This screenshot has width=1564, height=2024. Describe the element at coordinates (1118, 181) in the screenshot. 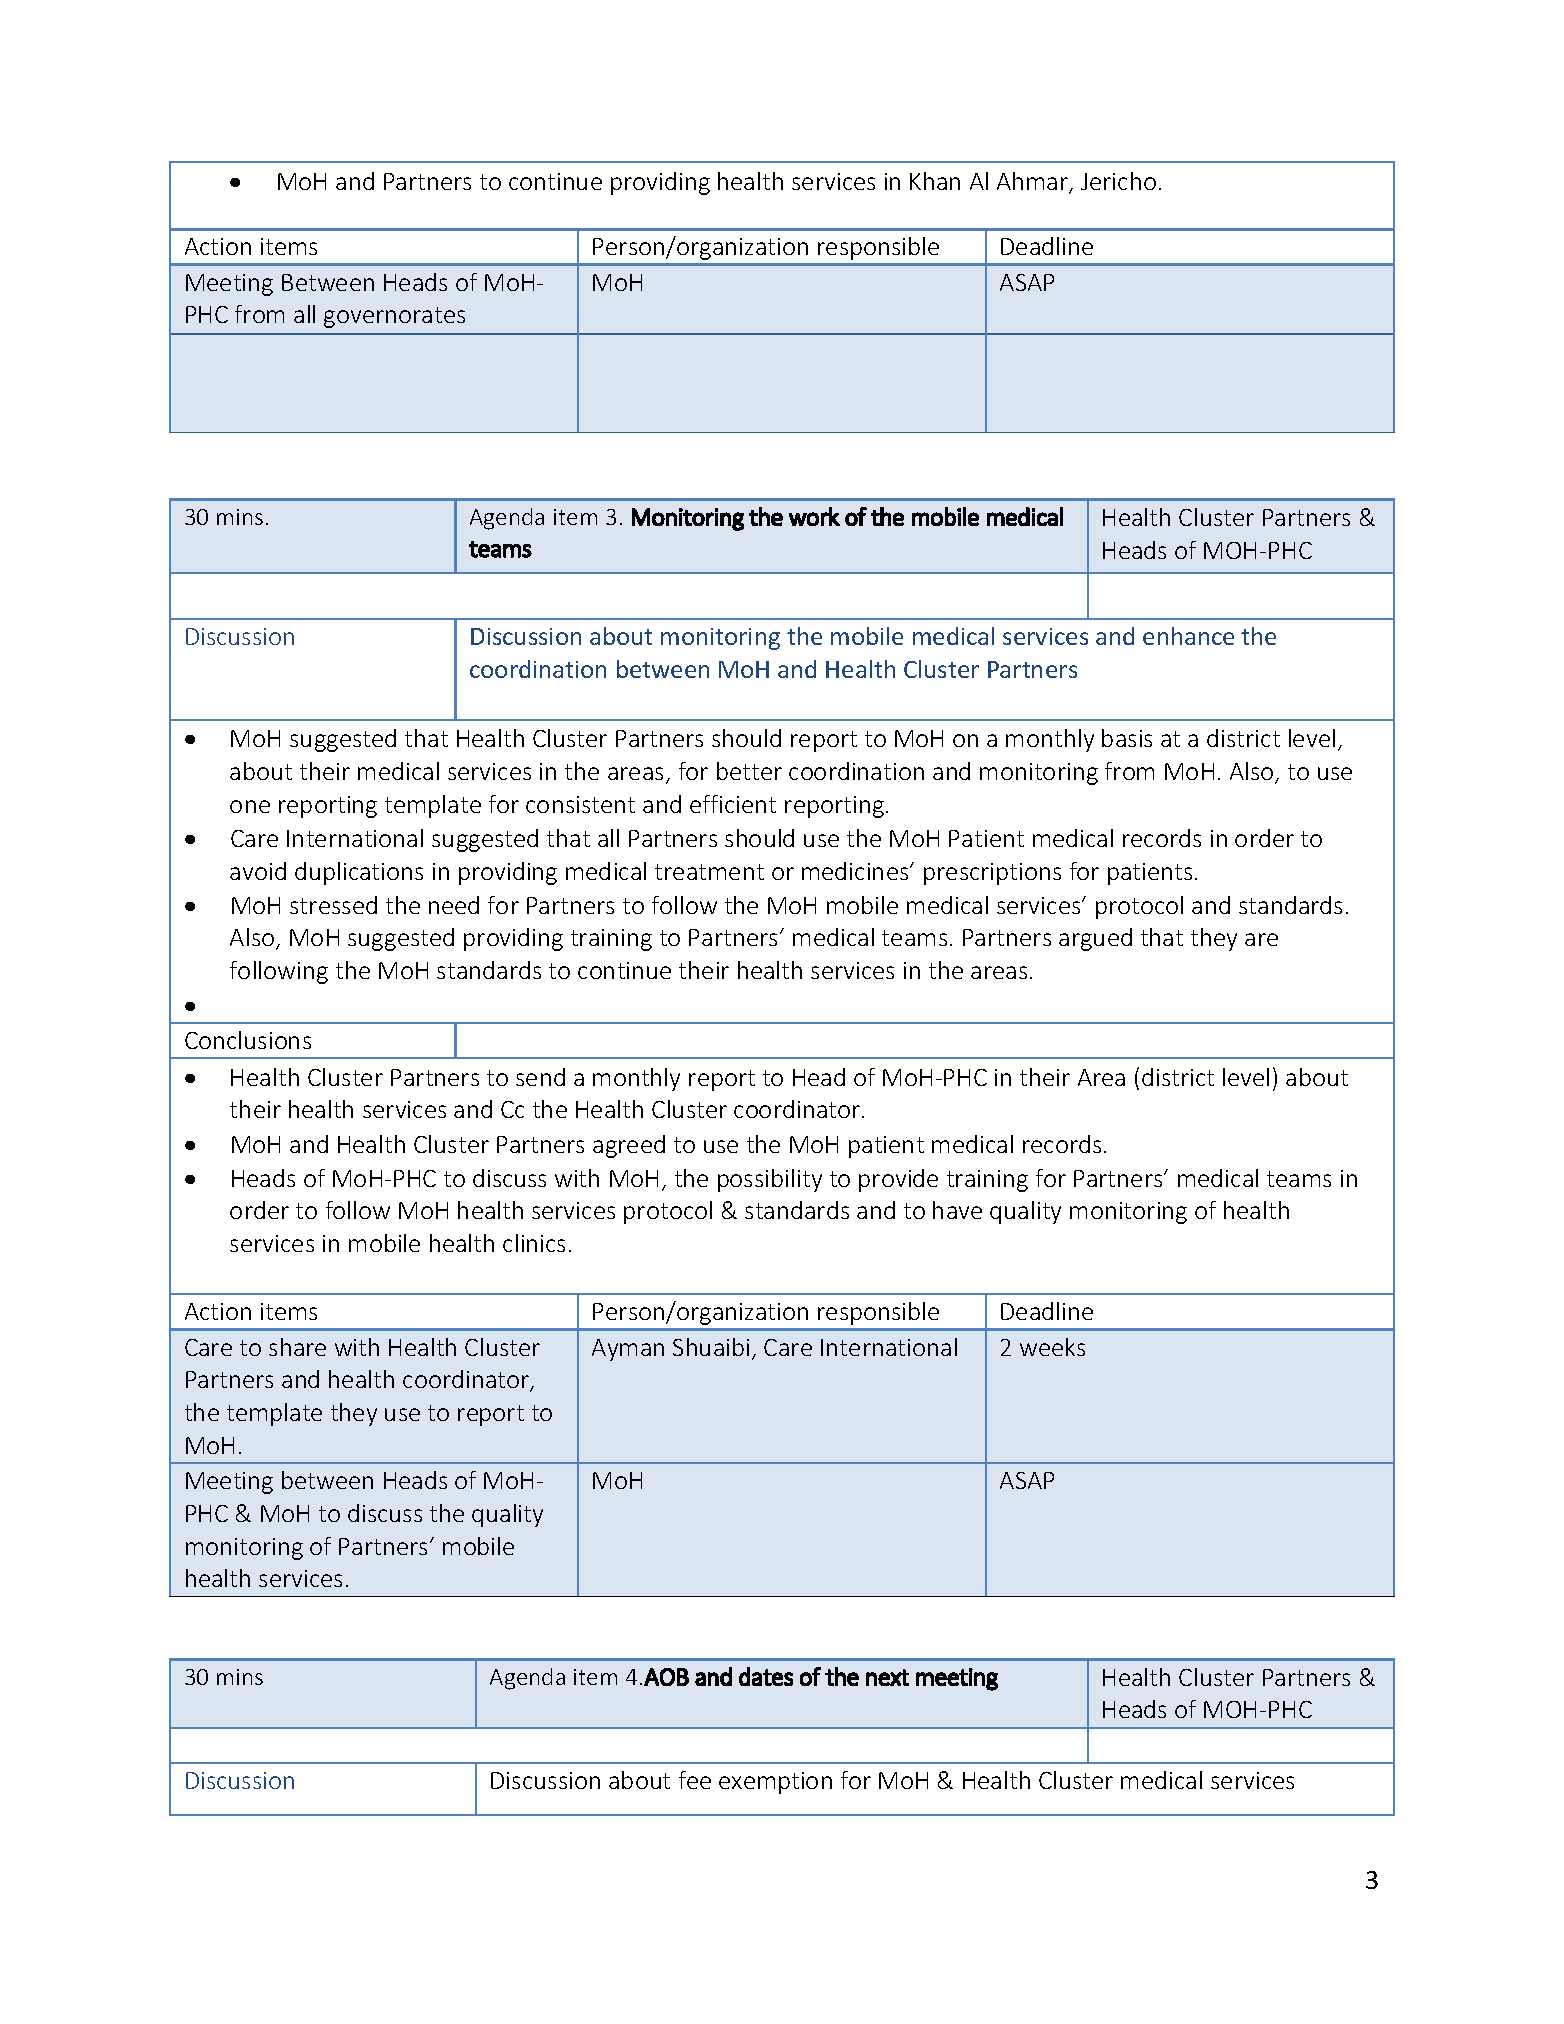

I see `Jericho` at that location.
